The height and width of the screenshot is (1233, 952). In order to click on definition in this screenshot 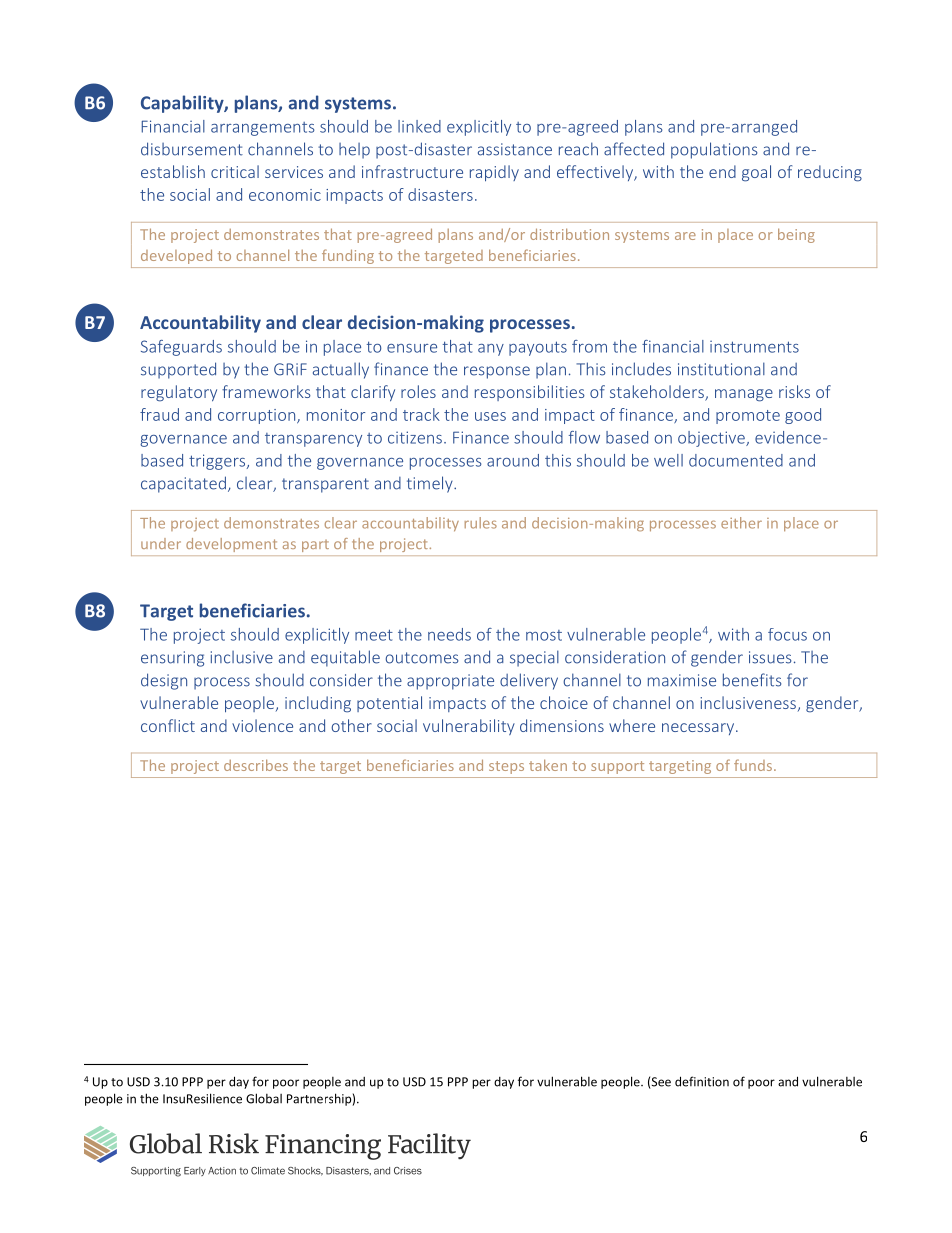, I will do `click(702, 1081)`.
